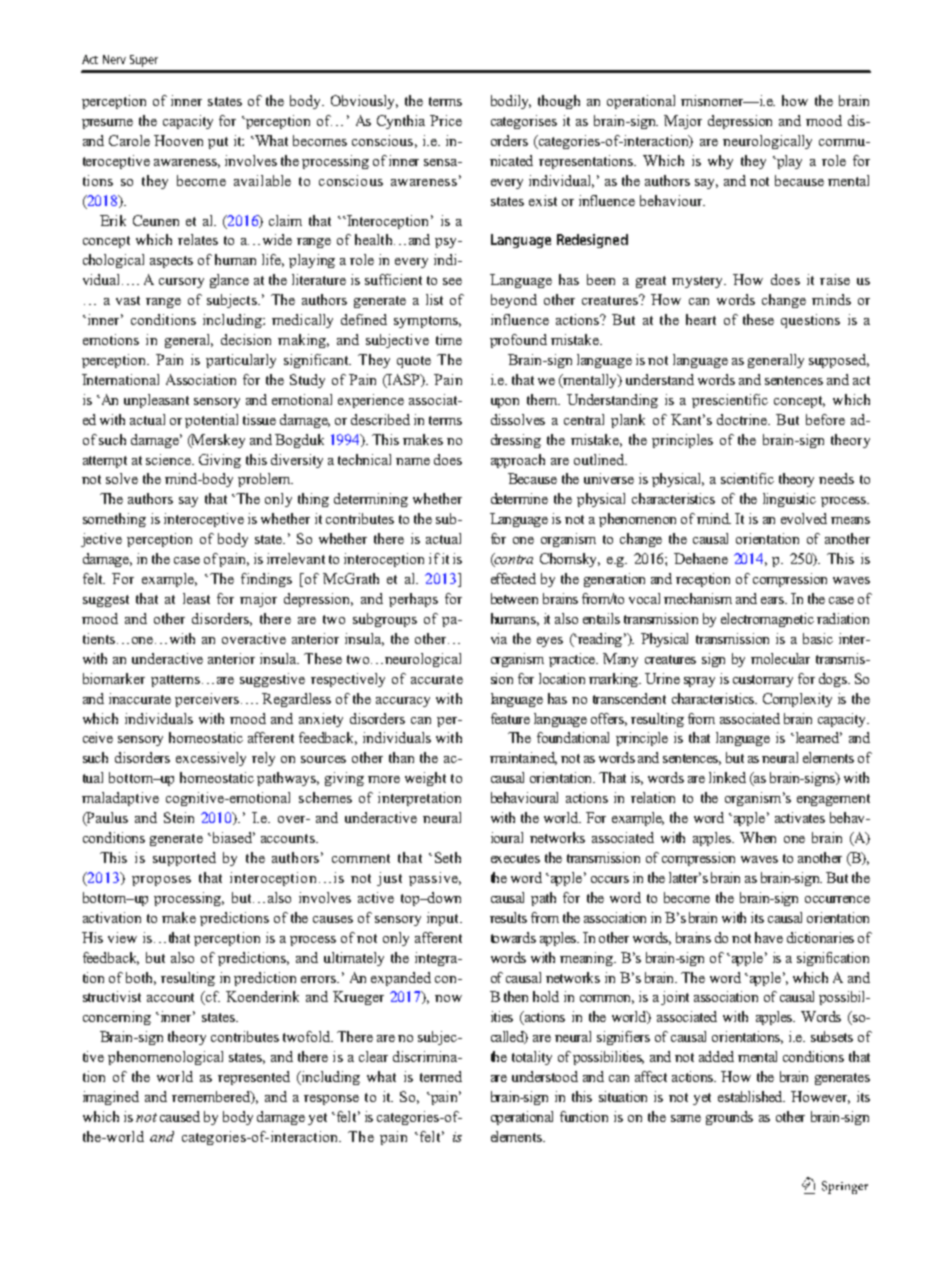  I want to click on time, so click(449, 339).
